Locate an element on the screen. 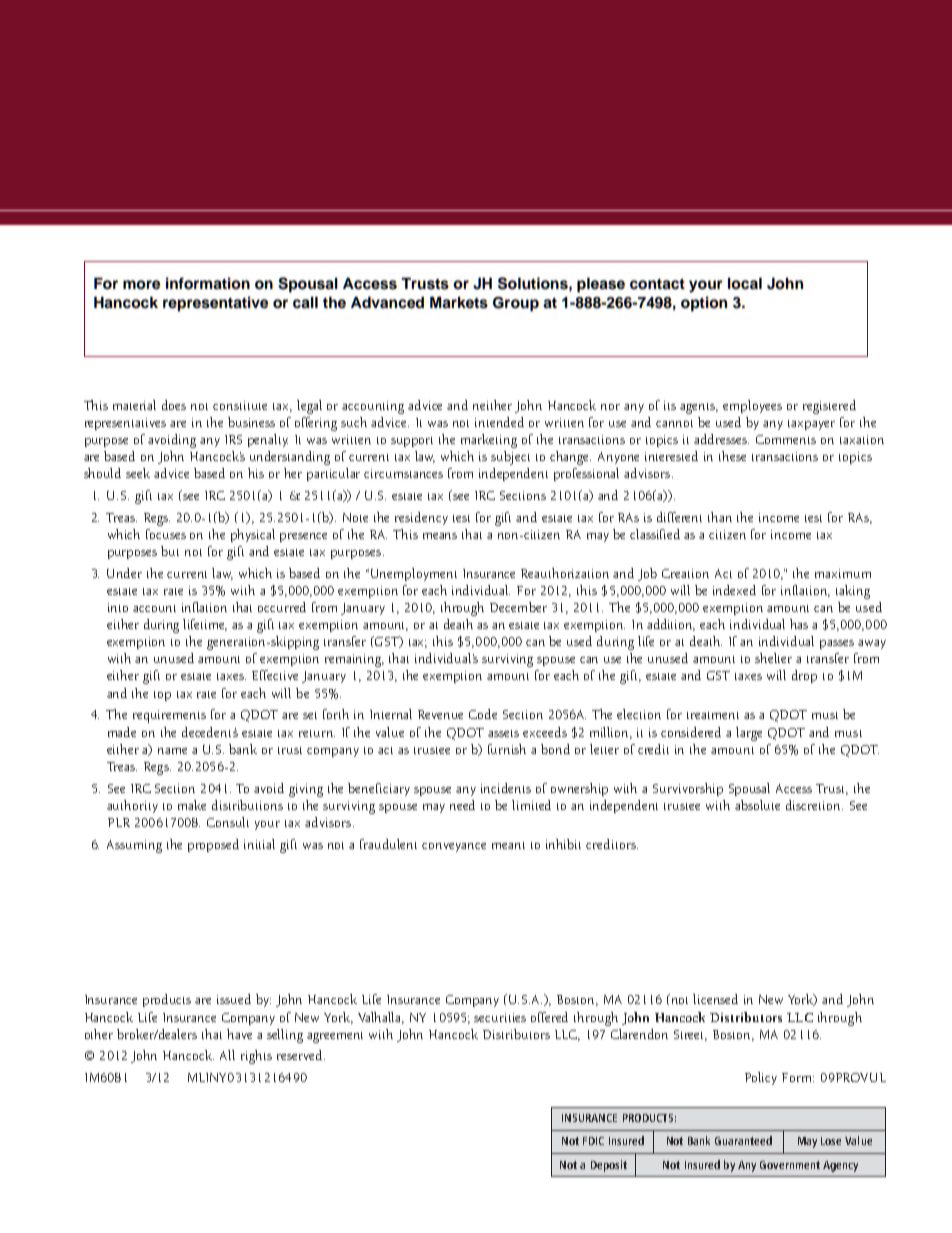 The height and width of the screenshot is (1233, 952). Comments is located at coordinates (786, 439).
